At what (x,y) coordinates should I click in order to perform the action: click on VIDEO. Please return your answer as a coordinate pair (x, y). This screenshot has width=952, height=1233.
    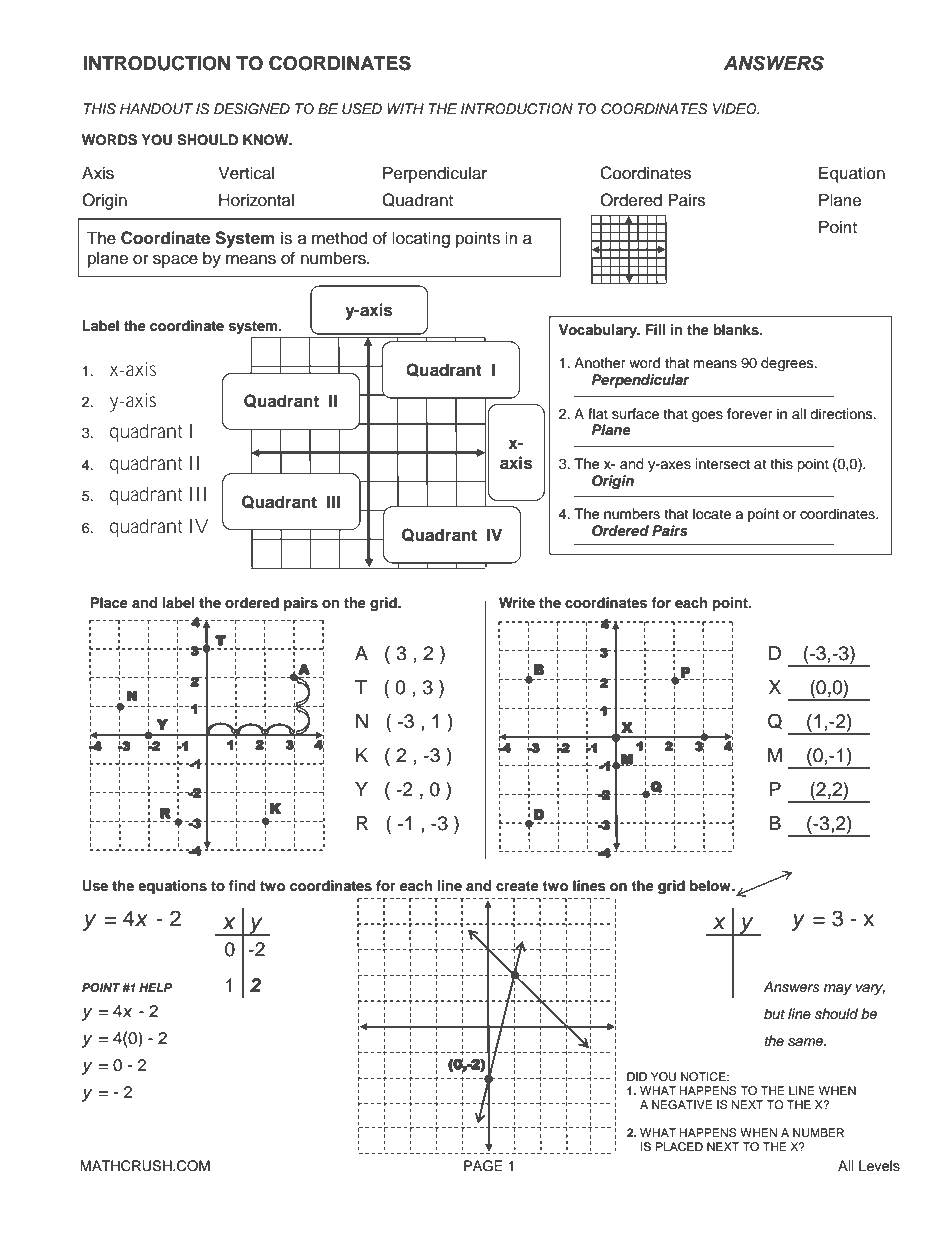
    Looking at the image, I should click on (736, 109).
